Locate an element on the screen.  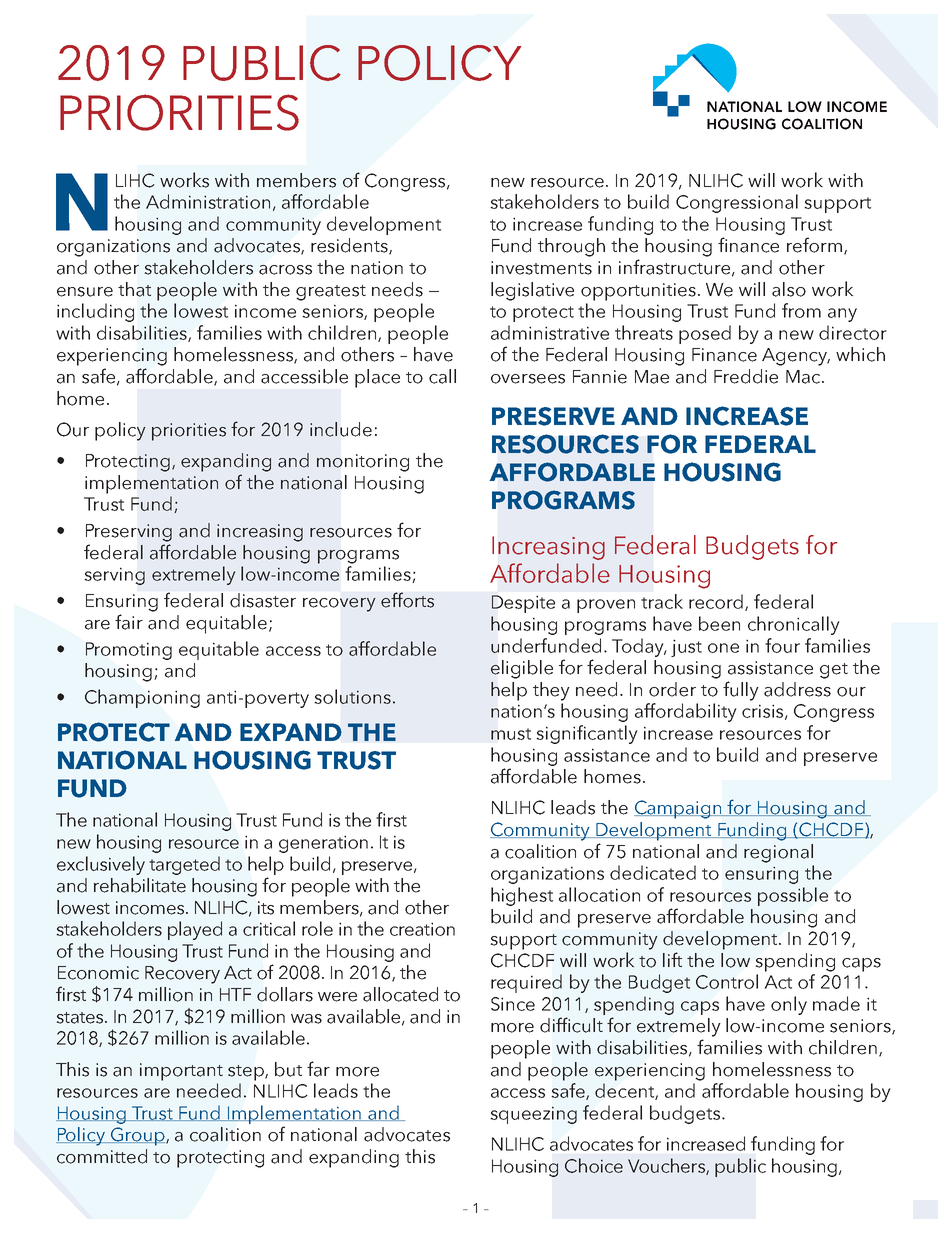
investments is located at coordinates (541, 268).
